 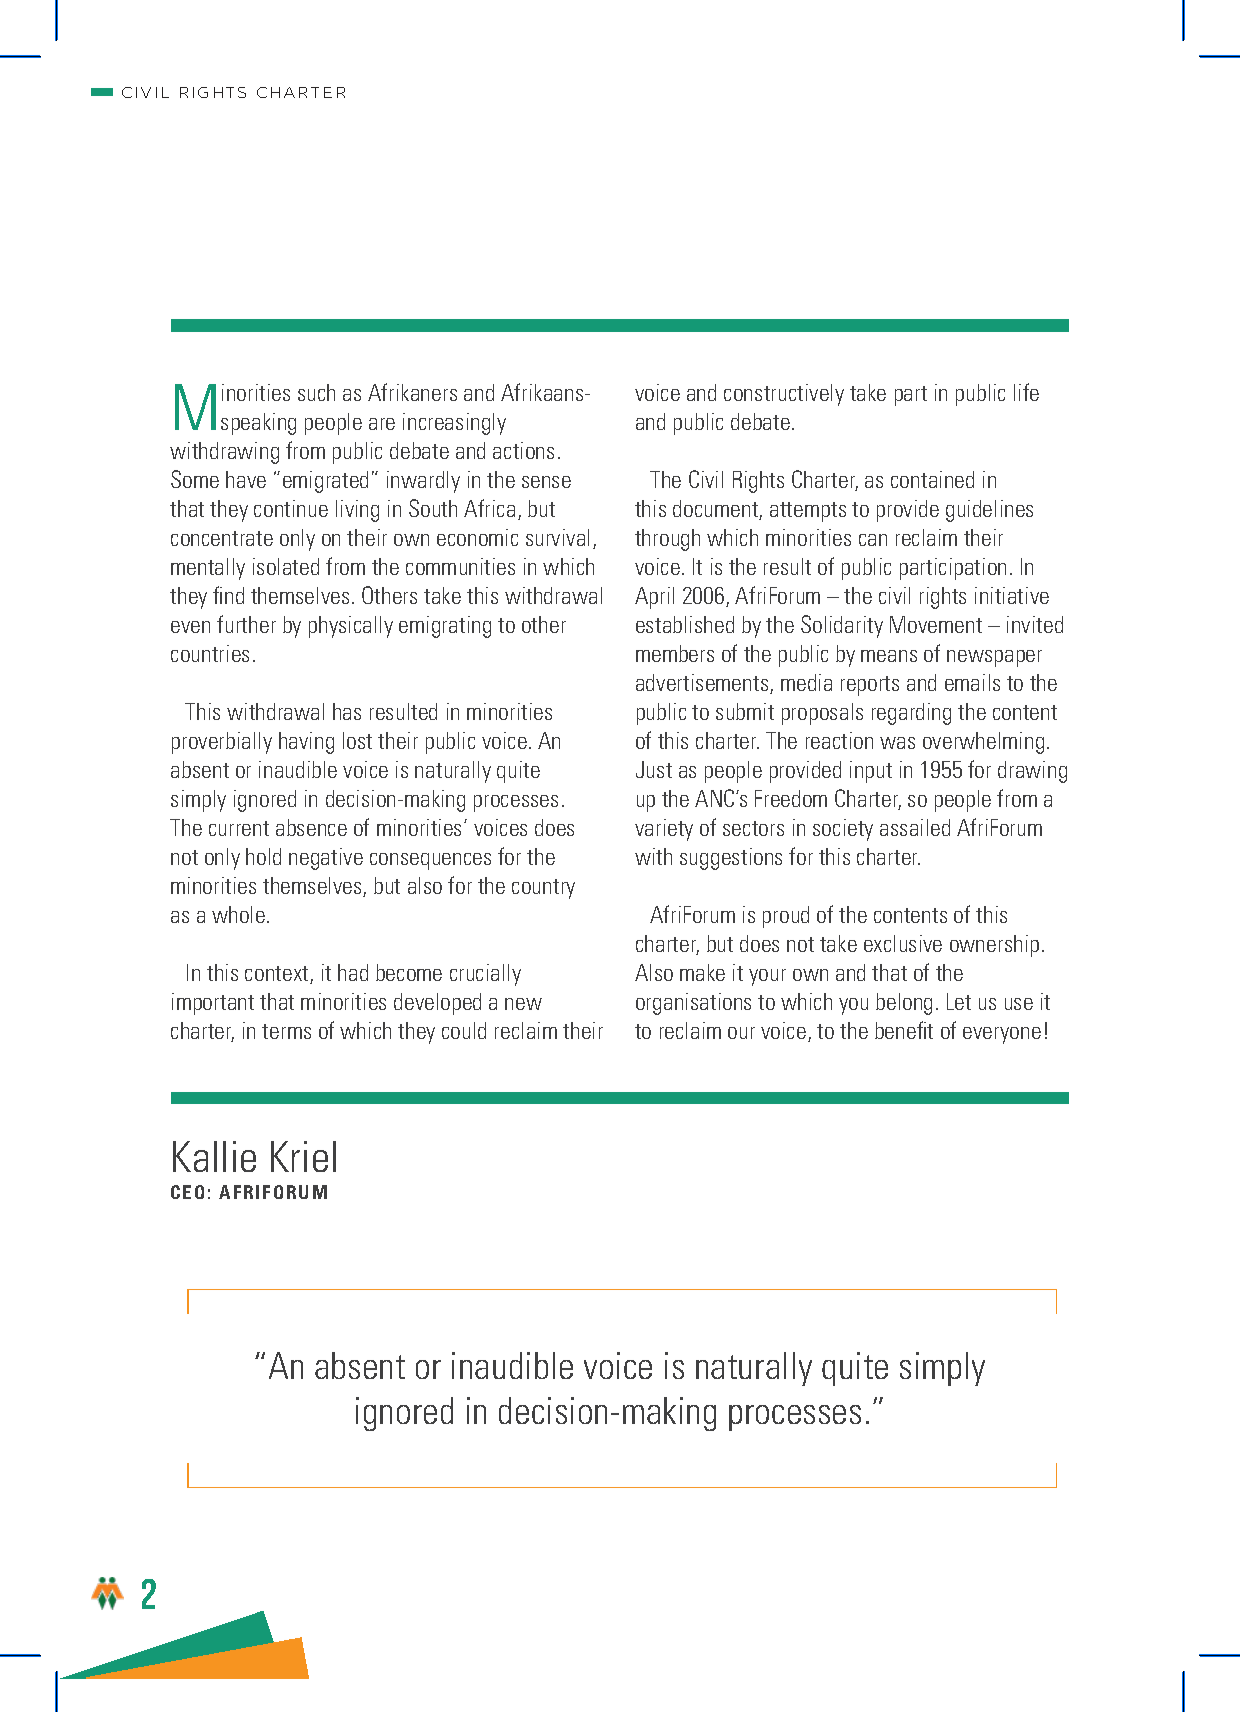 What do you see at coordinates (316, 392) in the screenshot?
I see `such` at bounding box center [316, 392].
